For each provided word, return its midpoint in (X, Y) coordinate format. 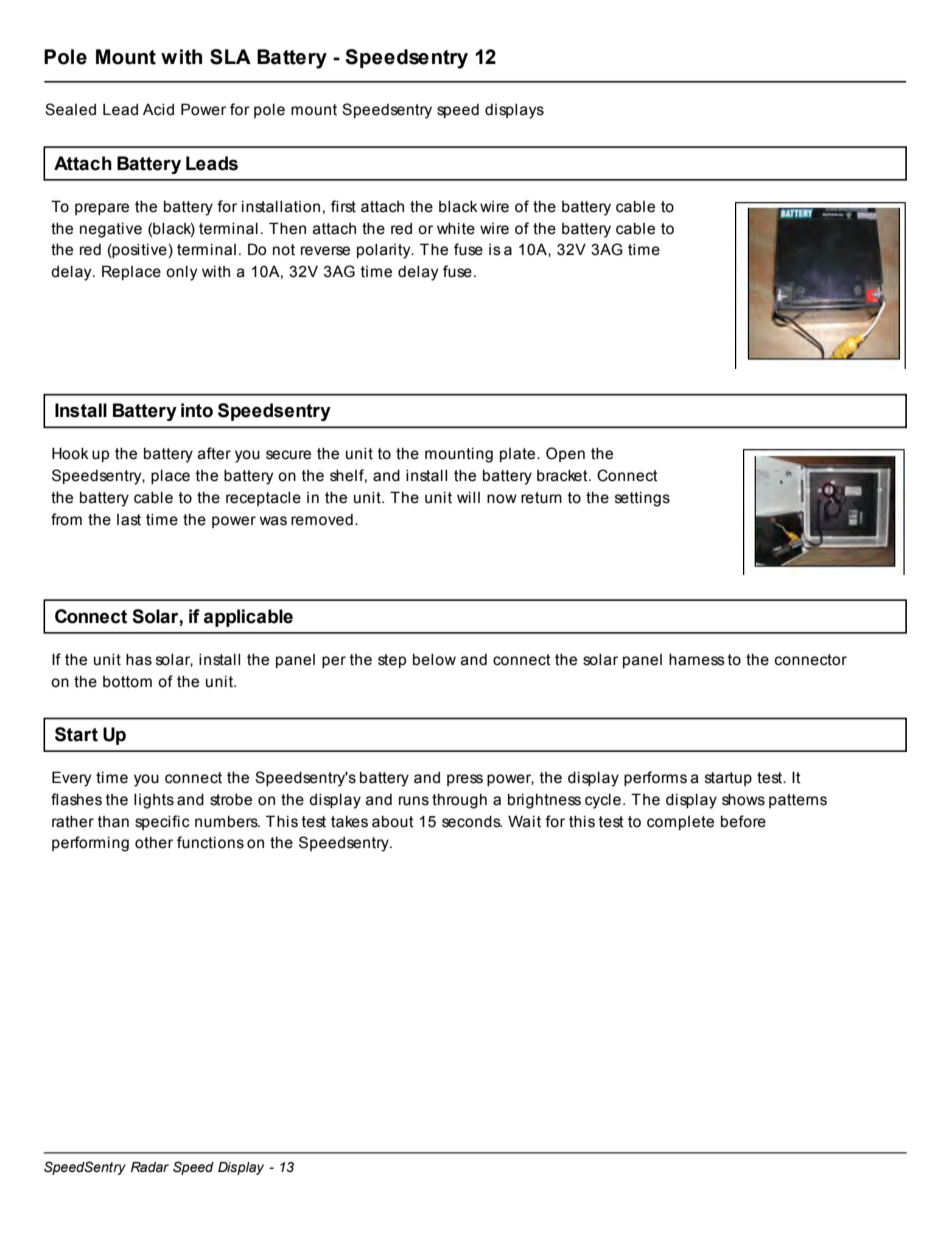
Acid (158, 110)
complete (680, 823)
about (393, 822)
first (343, 206)
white (456, 229)
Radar (150, 1167)
